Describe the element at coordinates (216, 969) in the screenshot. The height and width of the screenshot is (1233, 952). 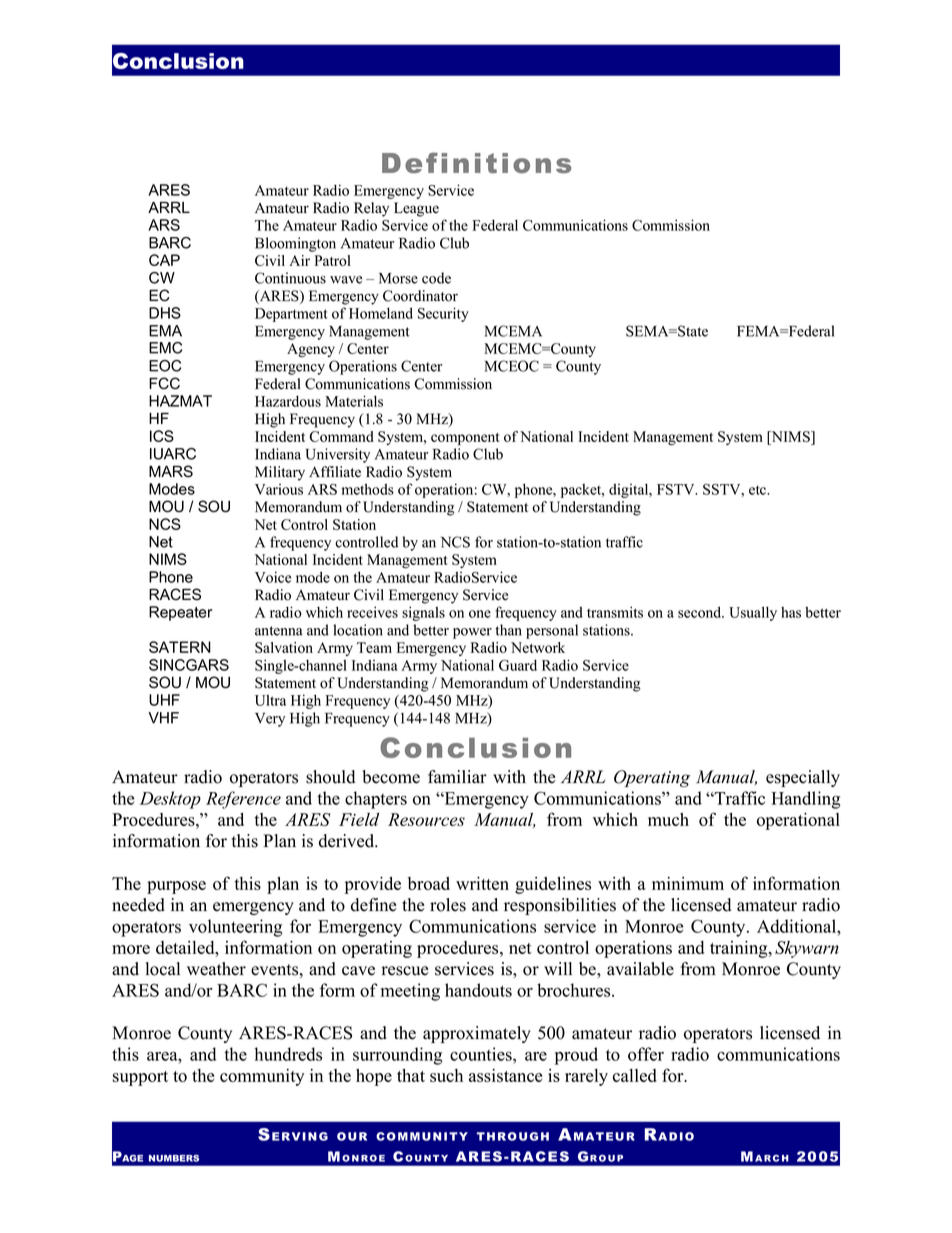
I see `weather` at that location.
